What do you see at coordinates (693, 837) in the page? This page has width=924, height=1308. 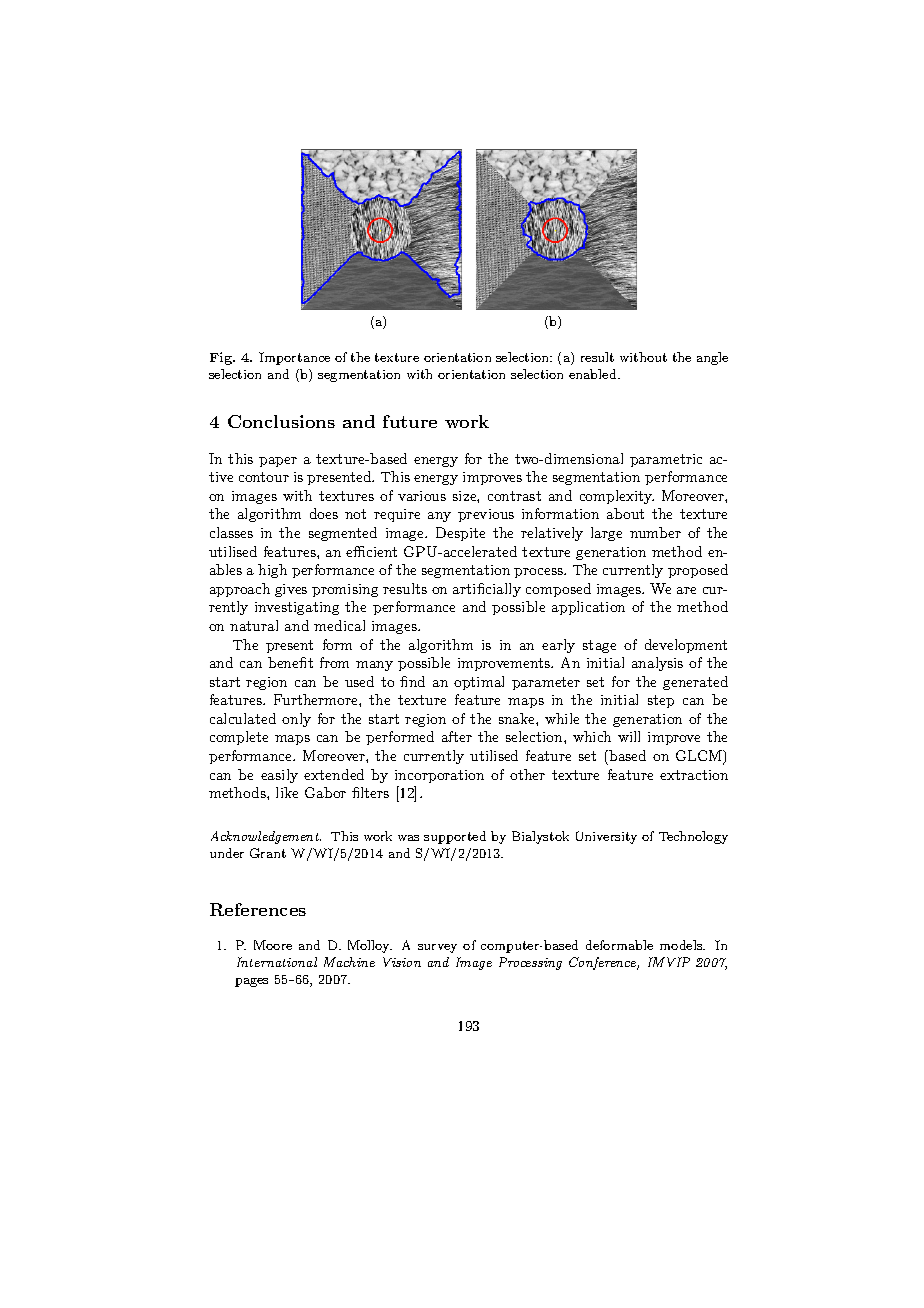 I see `Technology` at bounding box center [693, 837].
